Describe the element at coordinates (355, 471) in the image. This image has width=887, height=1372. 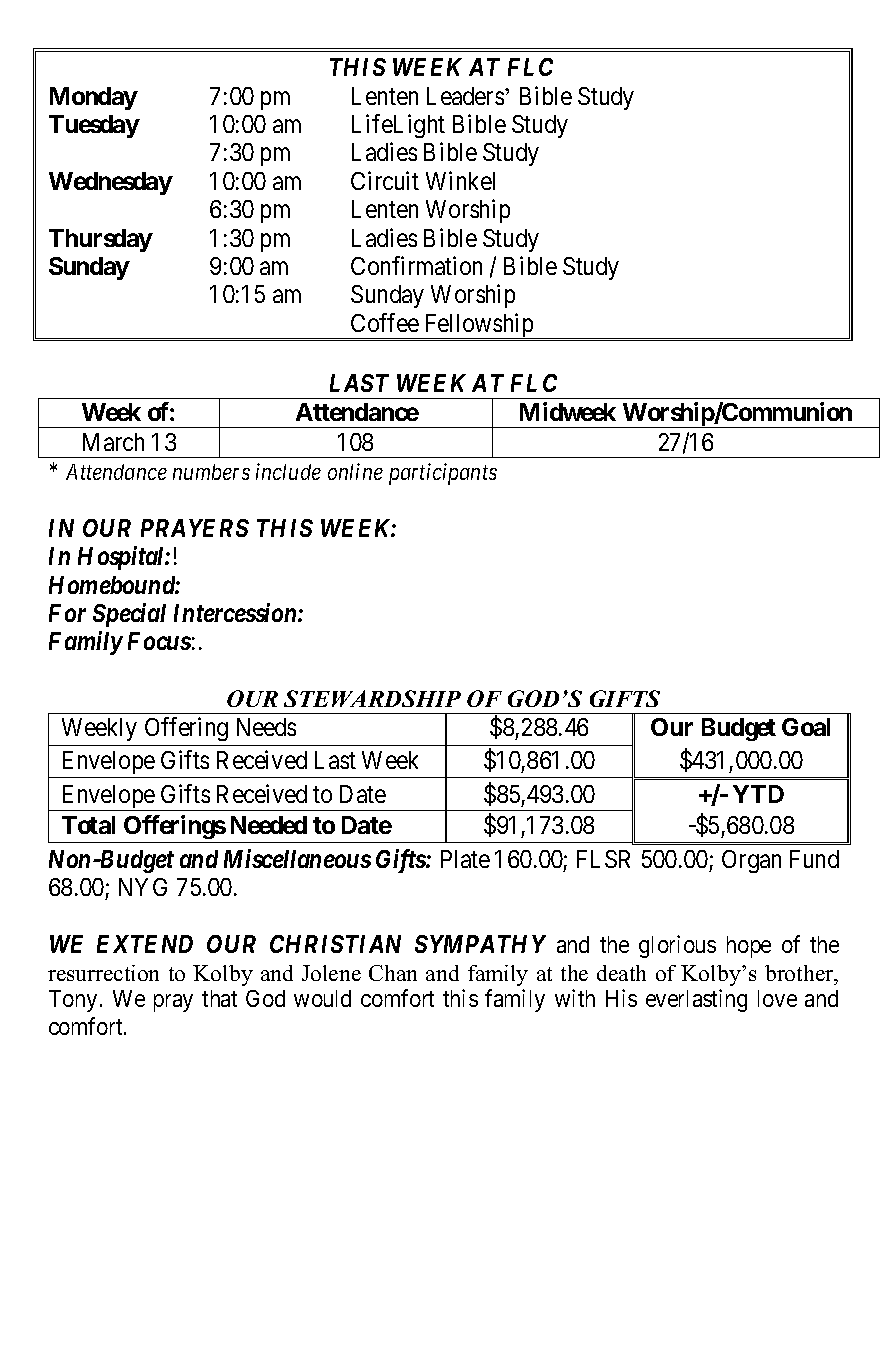
I see `online` at that location.
